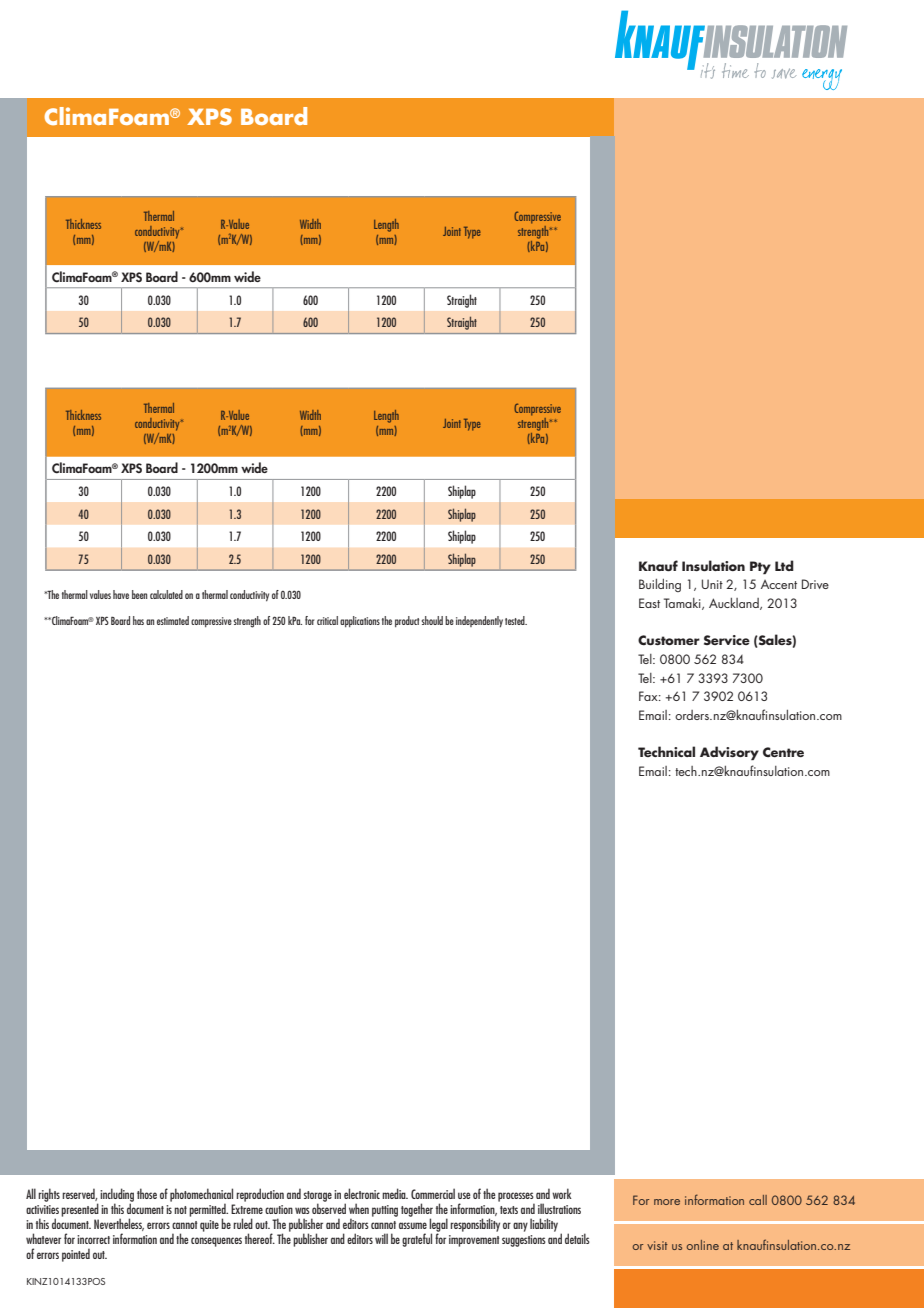 This document has width=924, height=1308. I want to click on estimated, so click(173, 620).
